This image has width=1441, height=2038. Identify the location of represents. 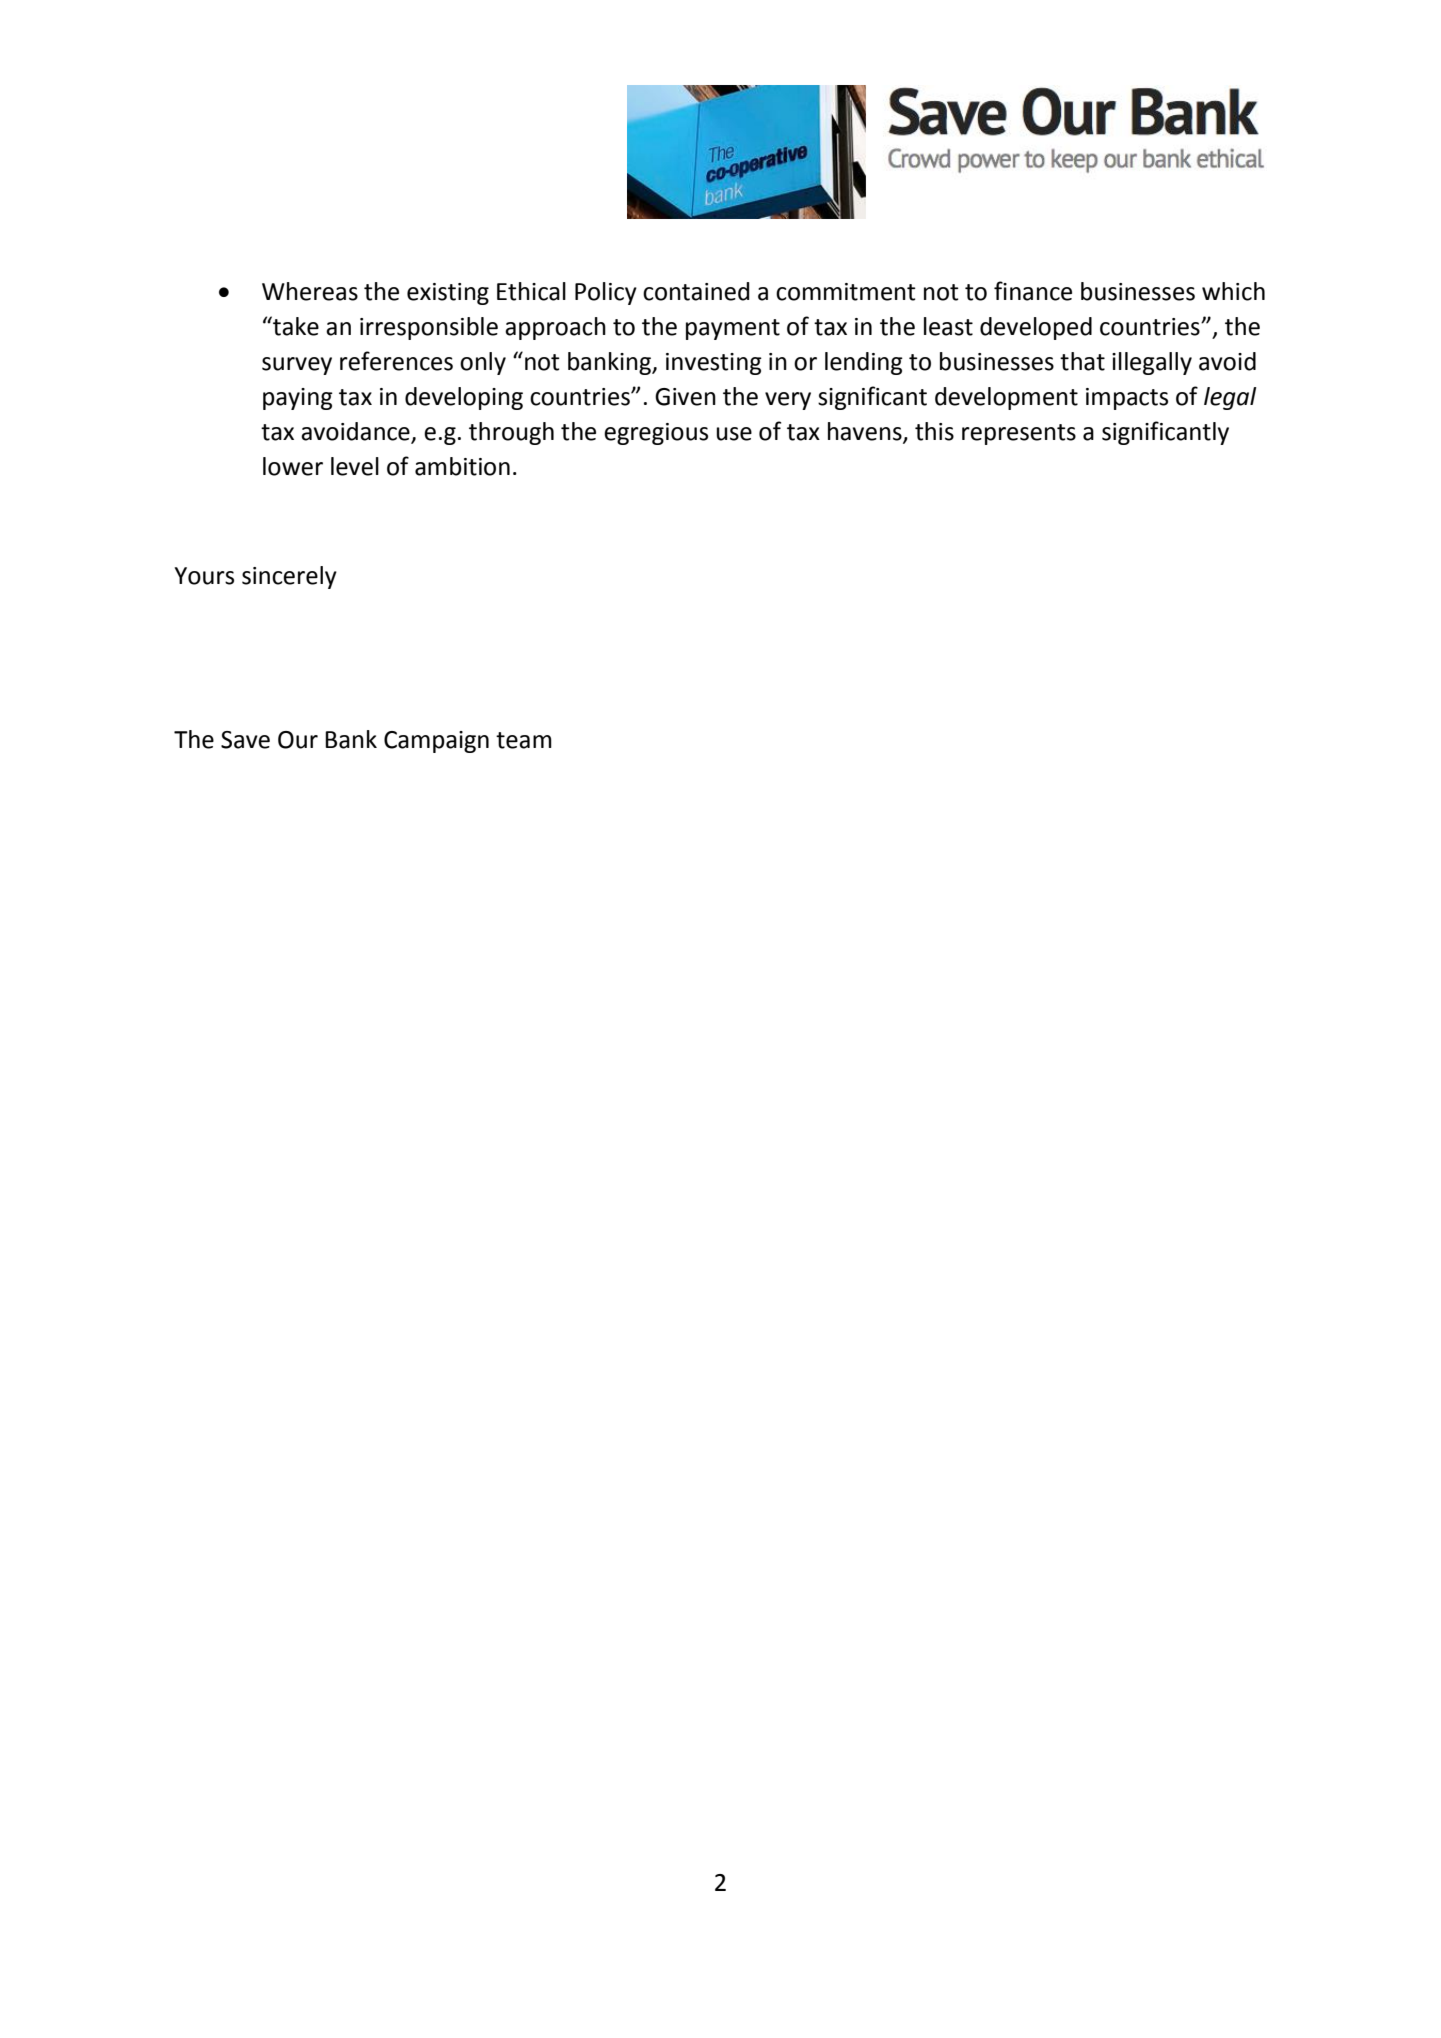
(1019, 434).
